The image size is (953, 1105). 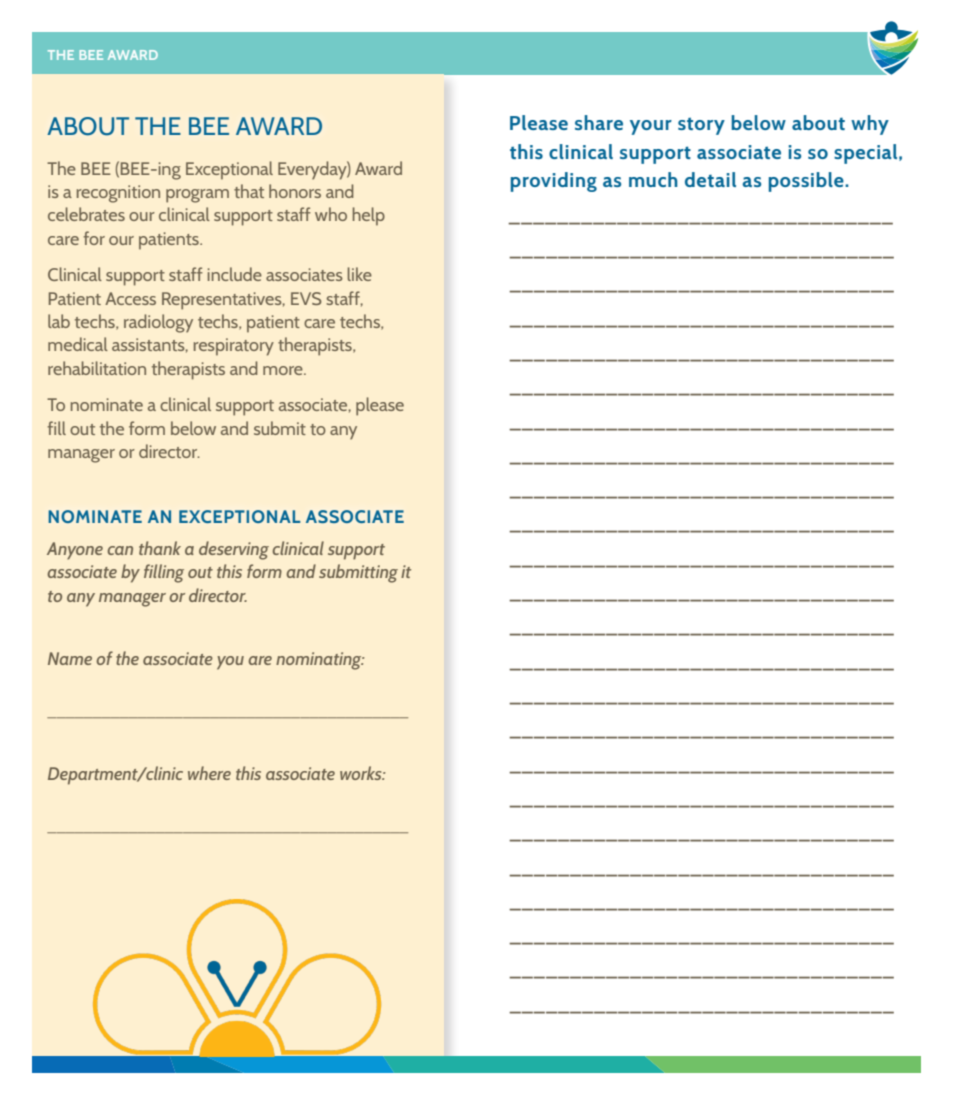 What do you see at coordinates (234, 550) in the screenshot?
I see `deserving` at bounding box center [234, 550].
